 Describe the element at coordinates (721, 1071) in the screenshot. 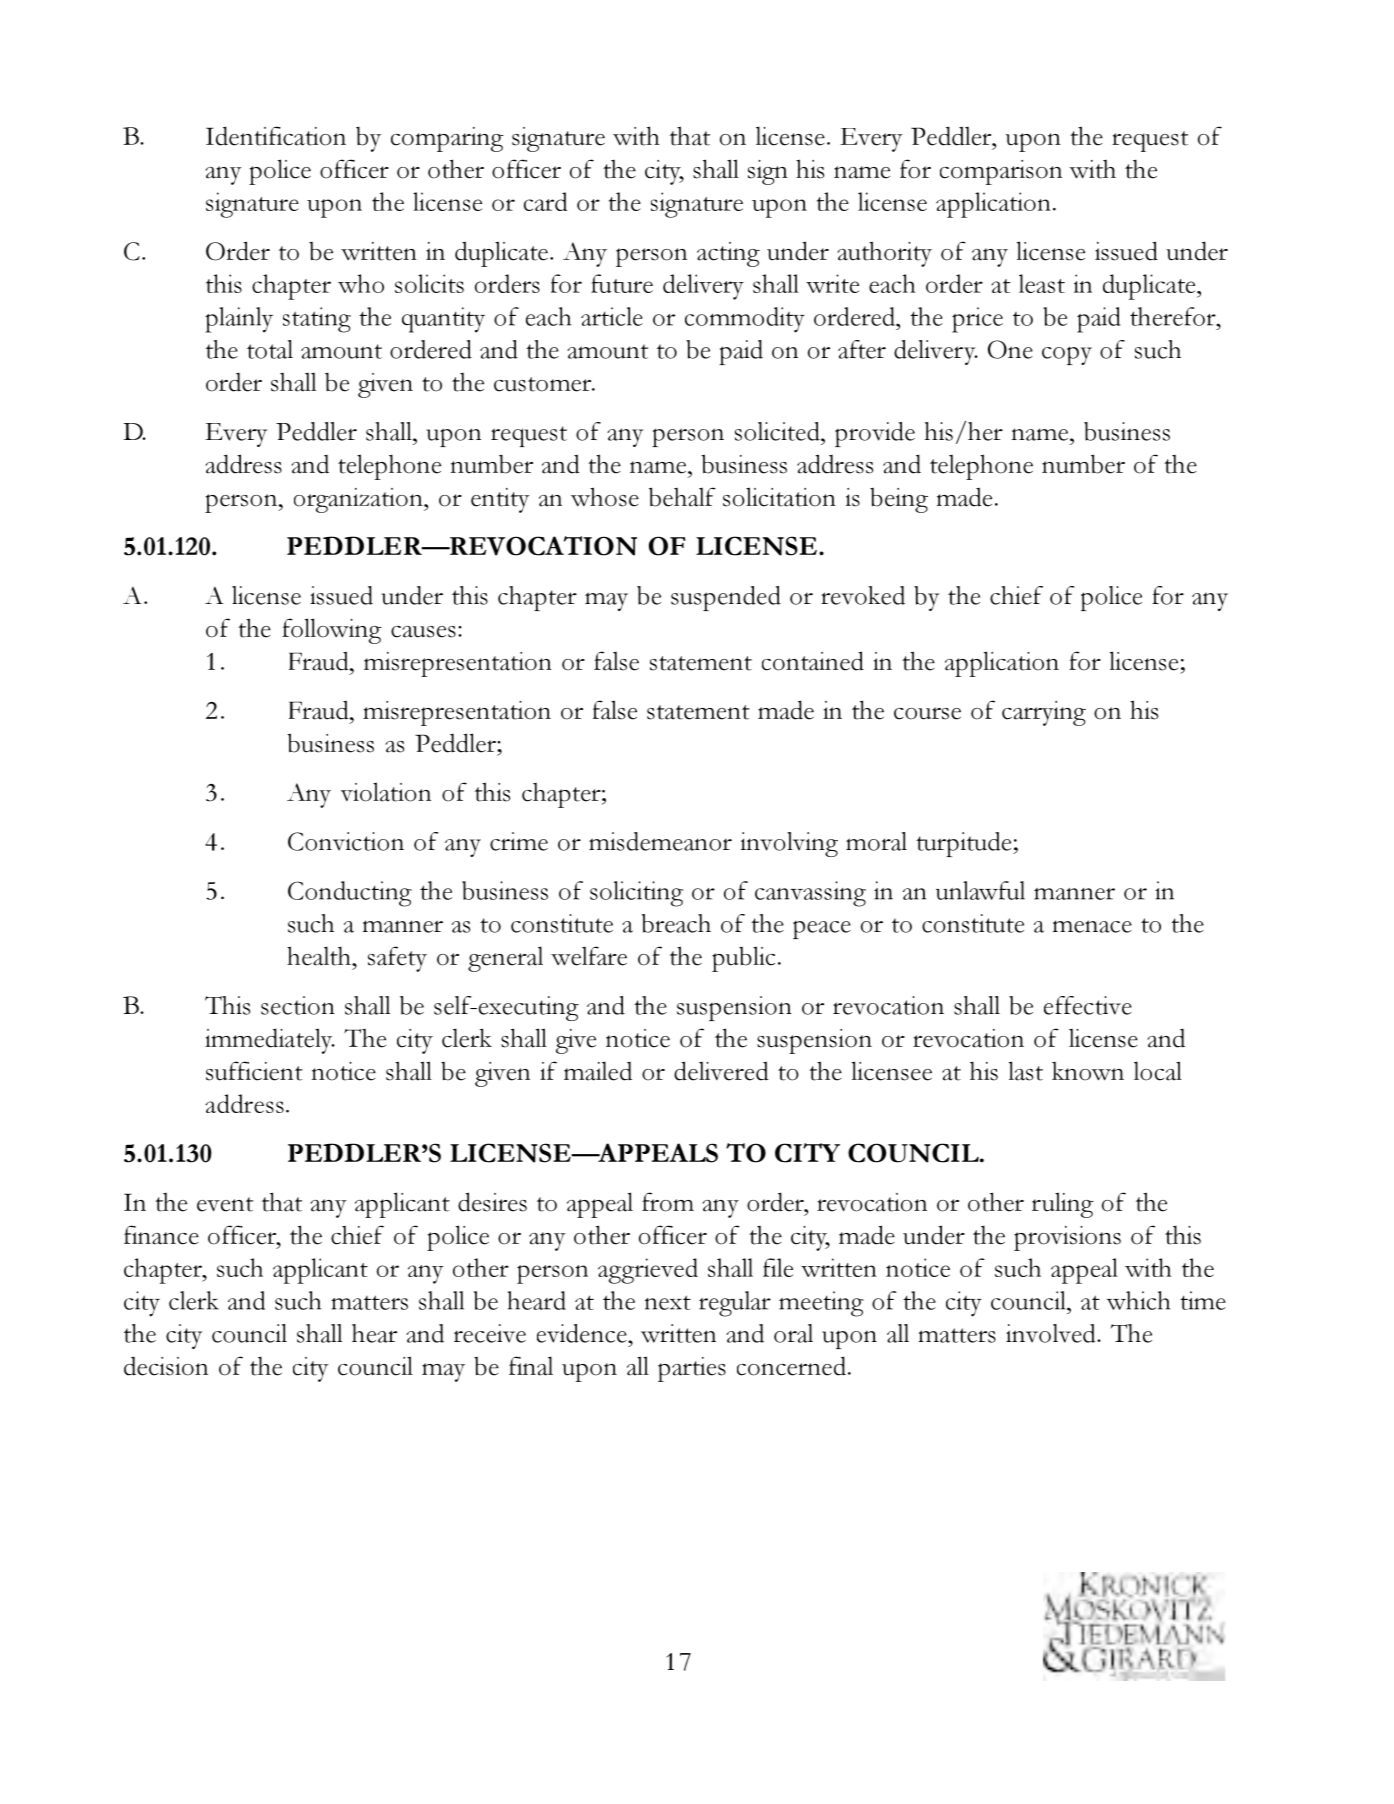

I see `delivered` at that location.
